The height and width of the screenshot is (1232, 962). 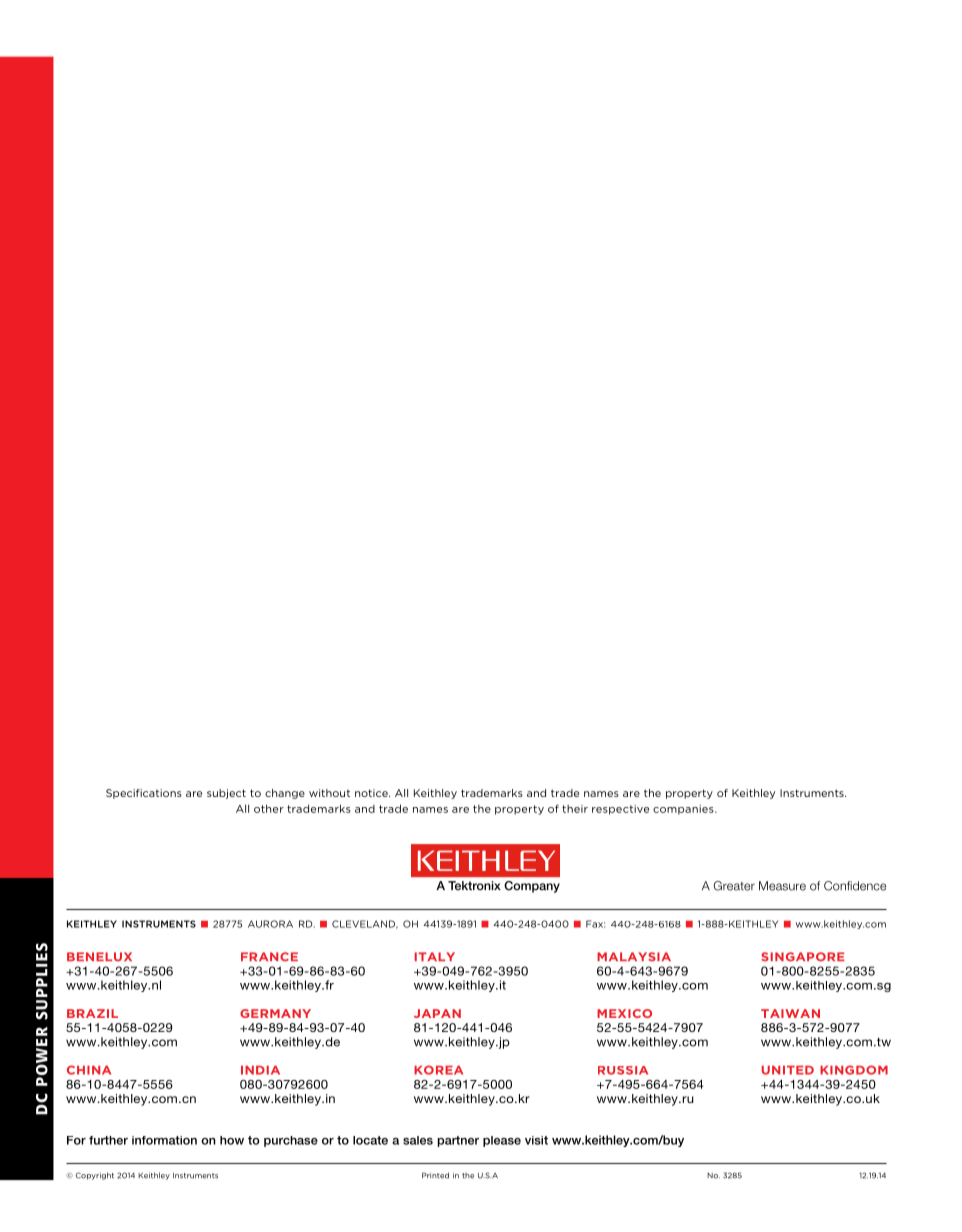 What do you see at coordinates (144, 794) in the screenshot?
I see `Specifications` at bounding box center [144, 794].
